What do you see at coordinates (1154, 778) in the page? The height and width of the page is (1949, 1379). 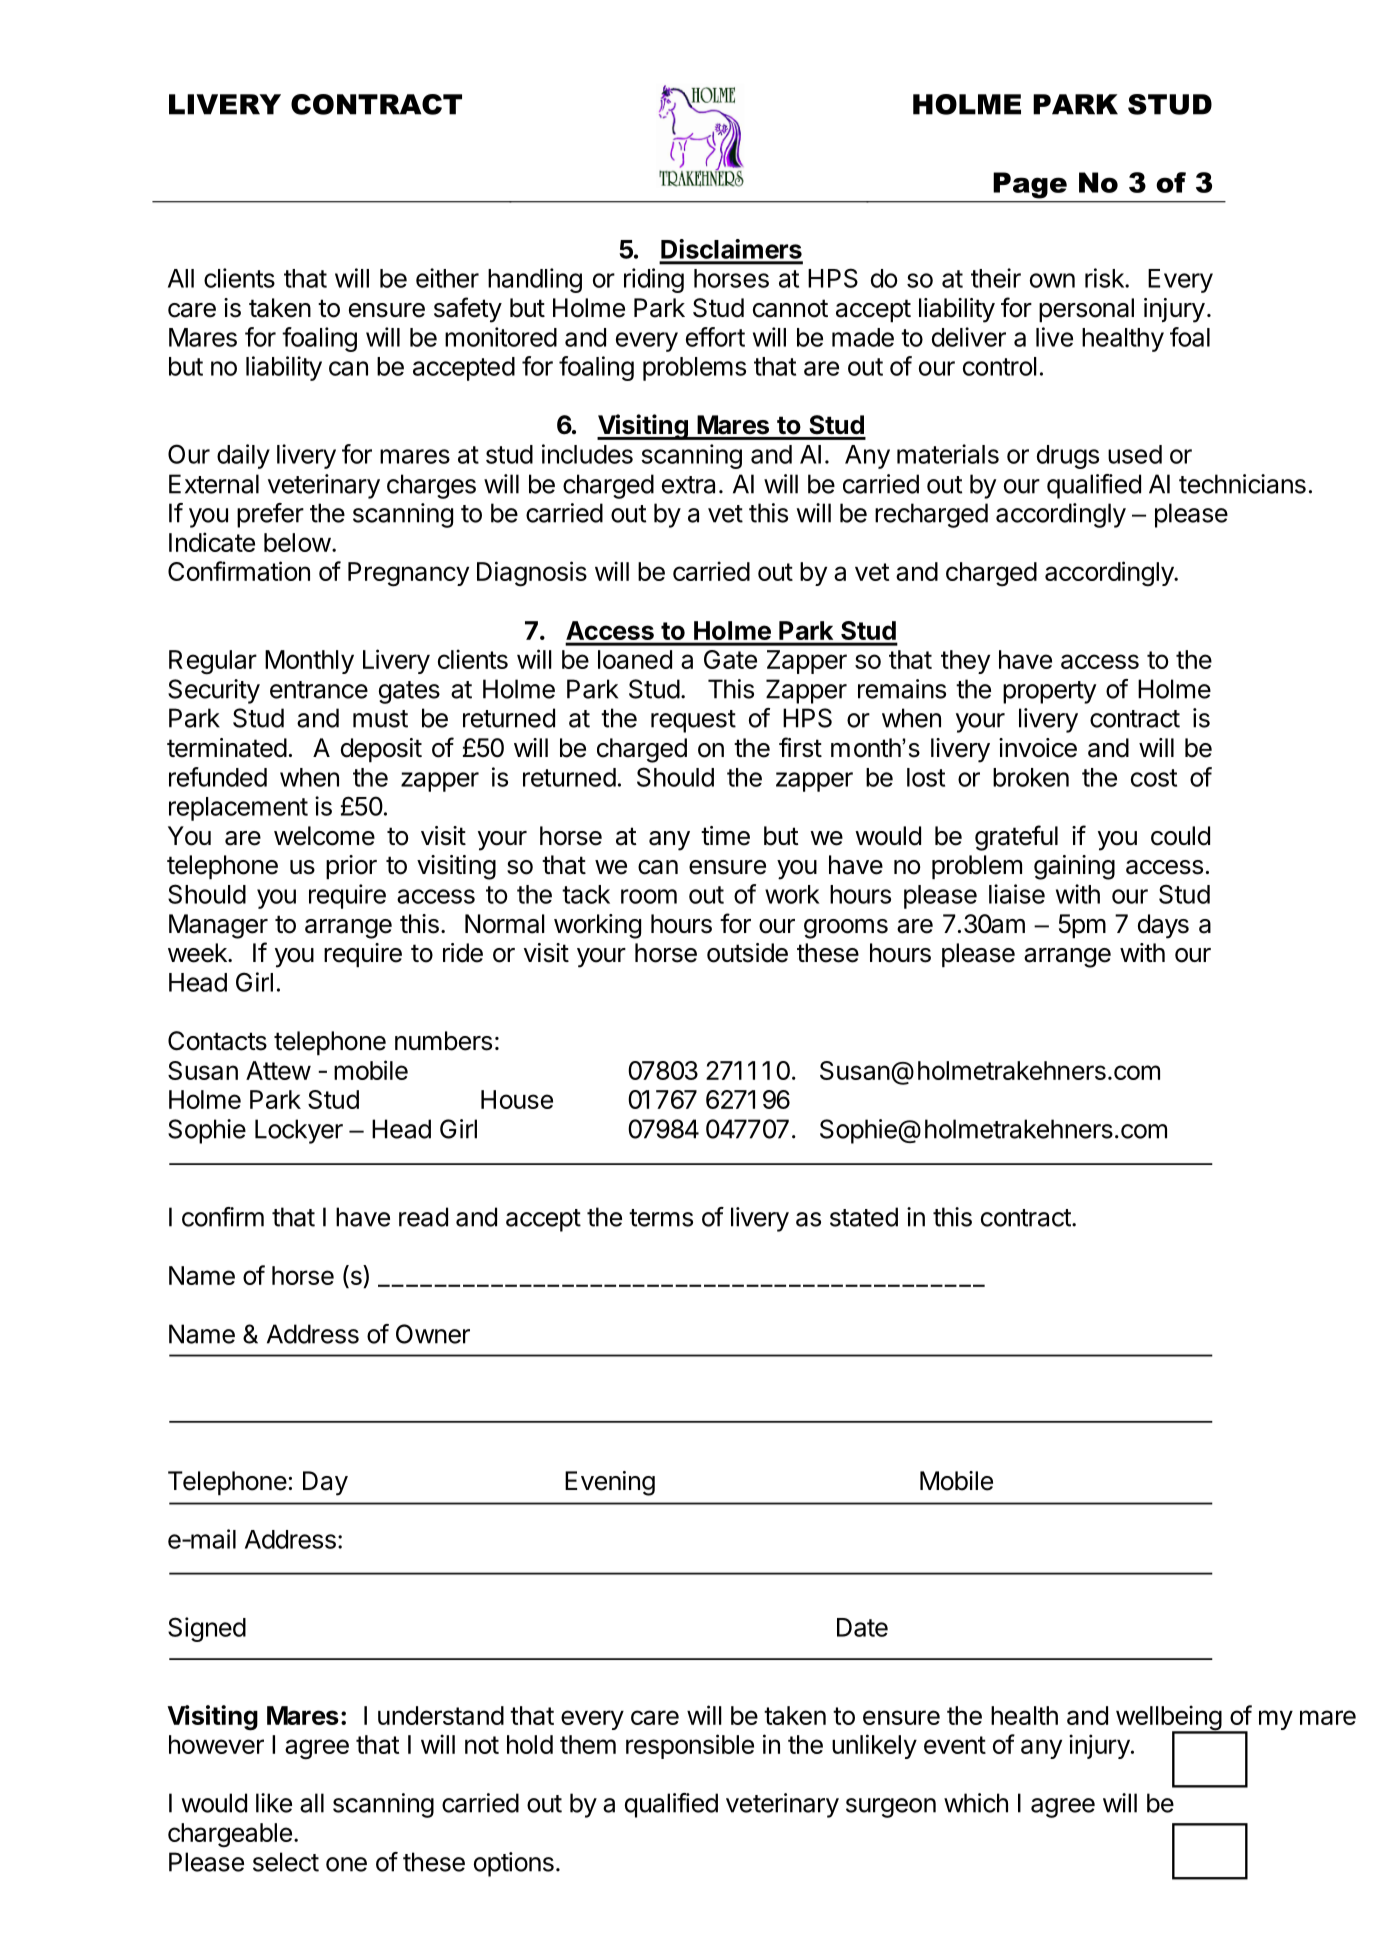 I see `cost` at bounding box center [1154, 778].
